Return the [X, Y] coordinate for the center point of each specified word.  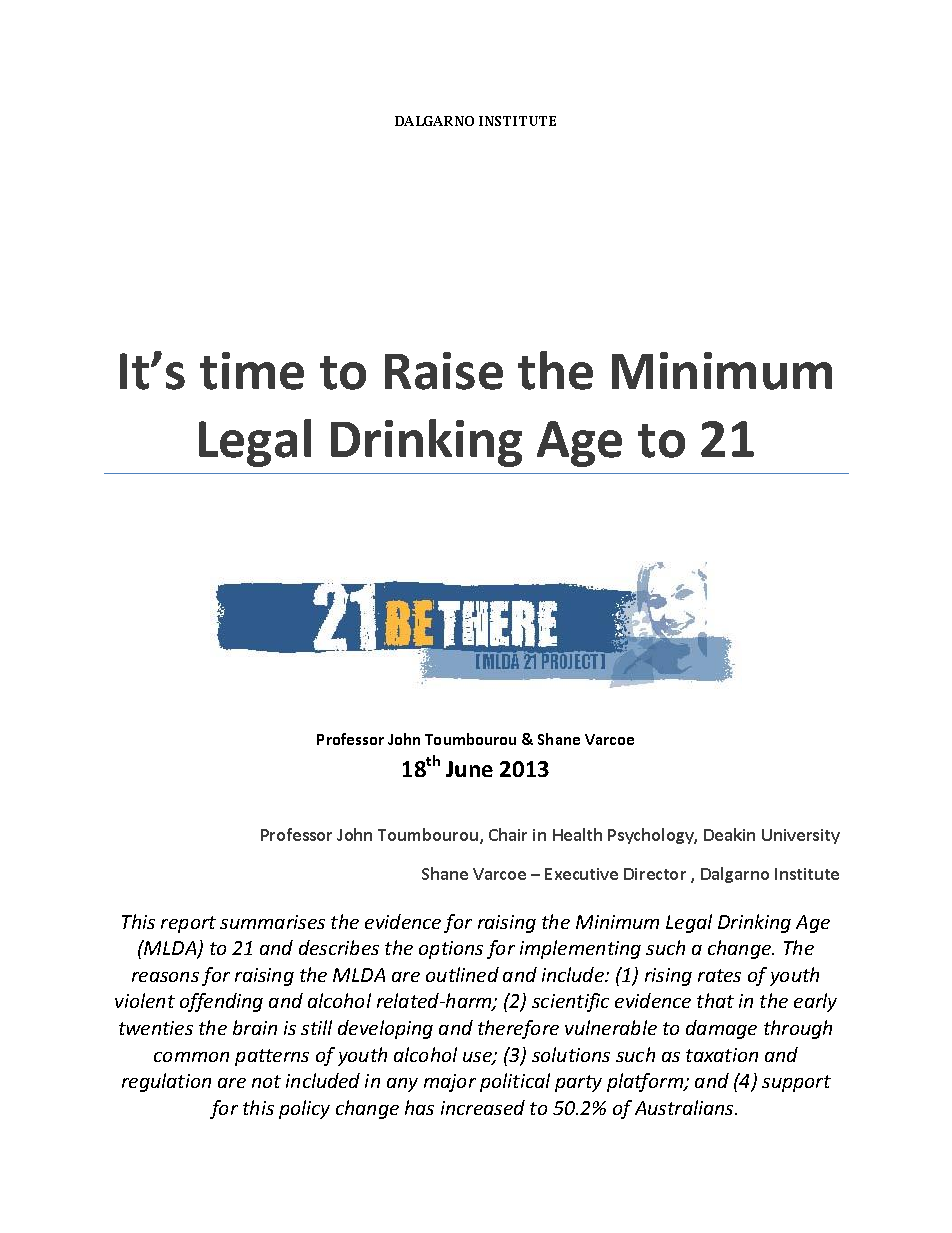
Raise [444, 371]
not [266, 1081]
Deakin [729, 834]
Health [577, 834]
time [252, 371]
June [469, 769]
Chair [508, 834]
